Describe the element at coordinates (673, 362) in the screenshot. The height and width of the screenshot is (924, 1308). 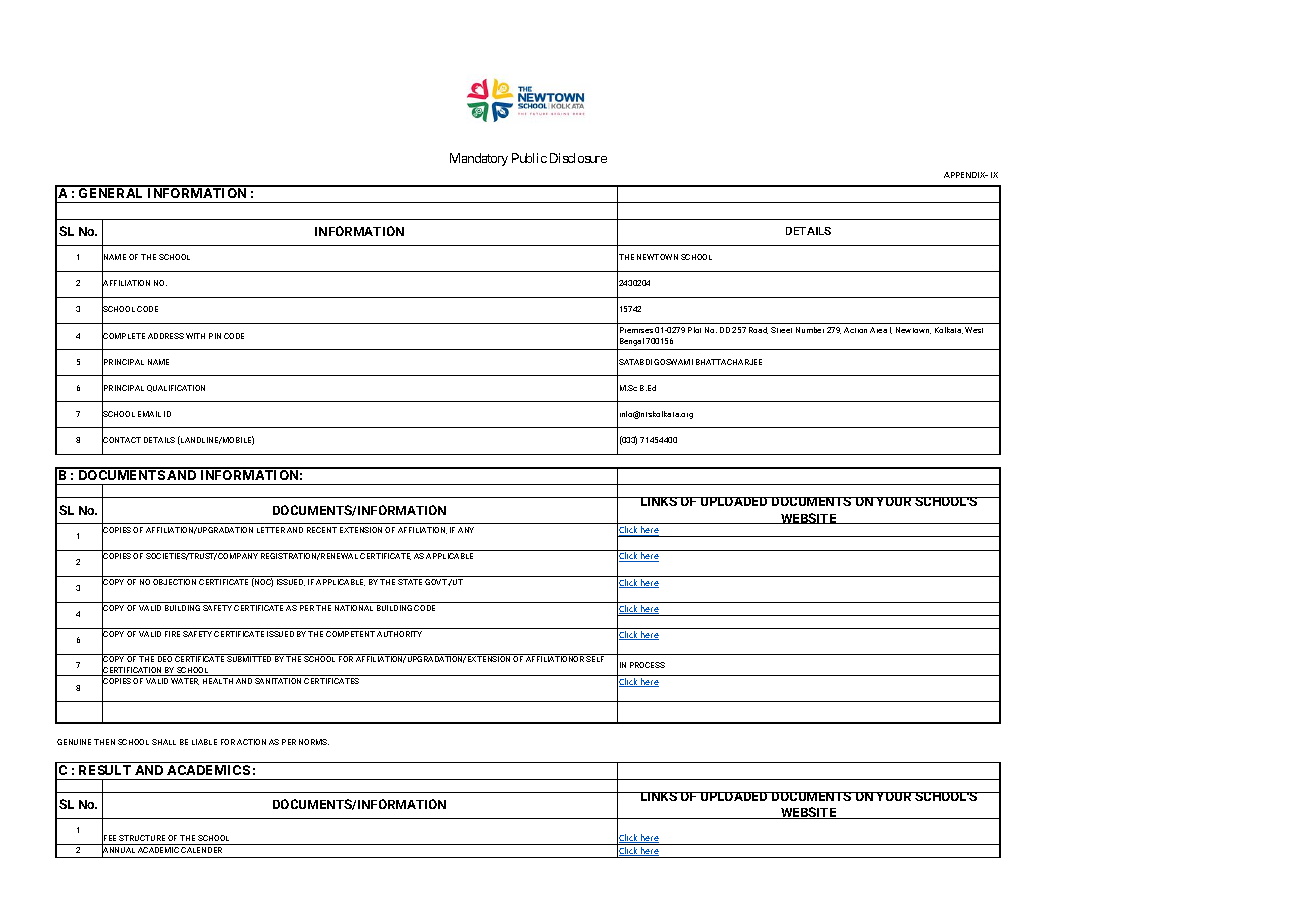
I see `GOSWAMI` at that location.
